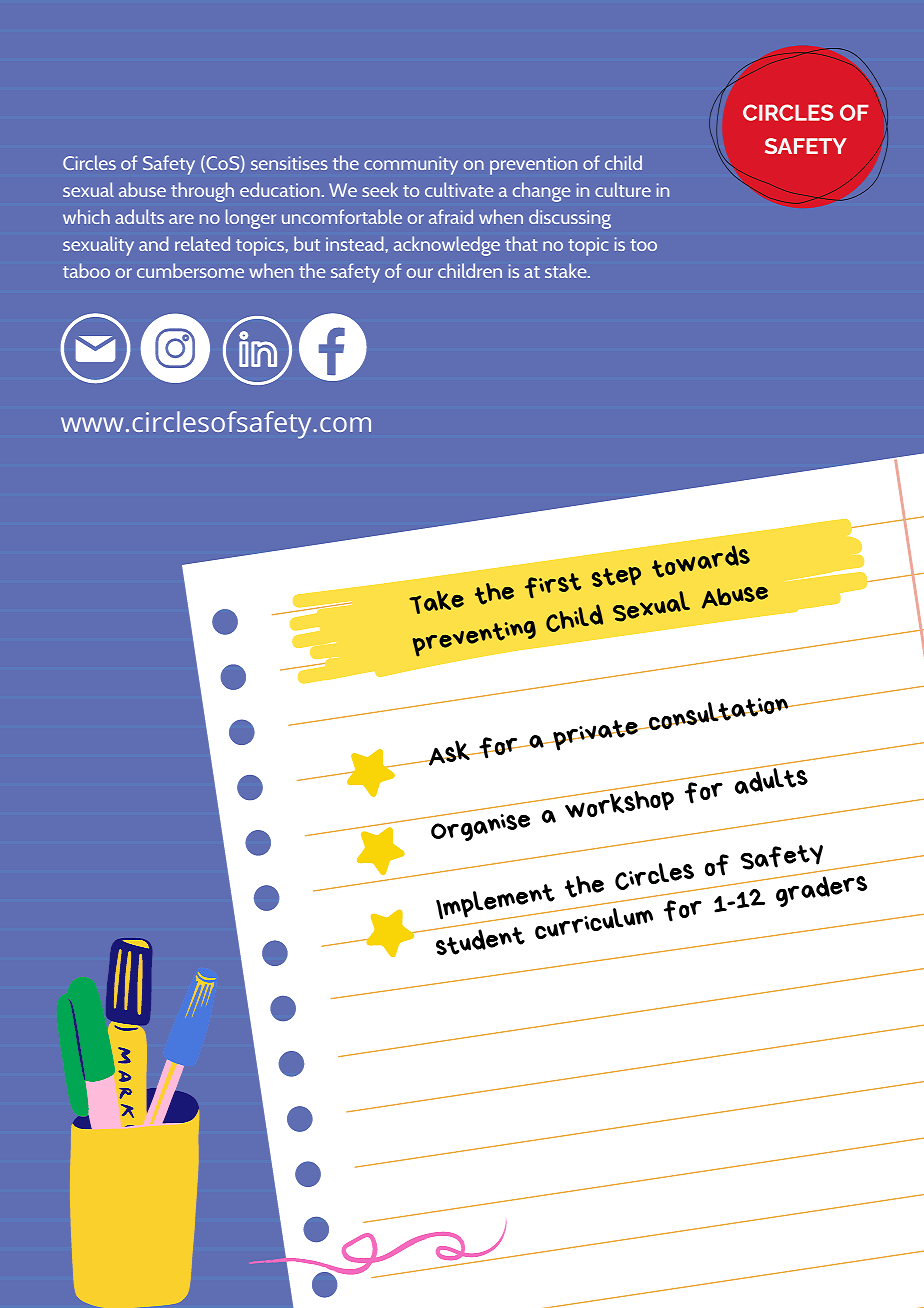  Describe the element at coordinates (190, 270) in the image. I see `cumbersome` at that location.
